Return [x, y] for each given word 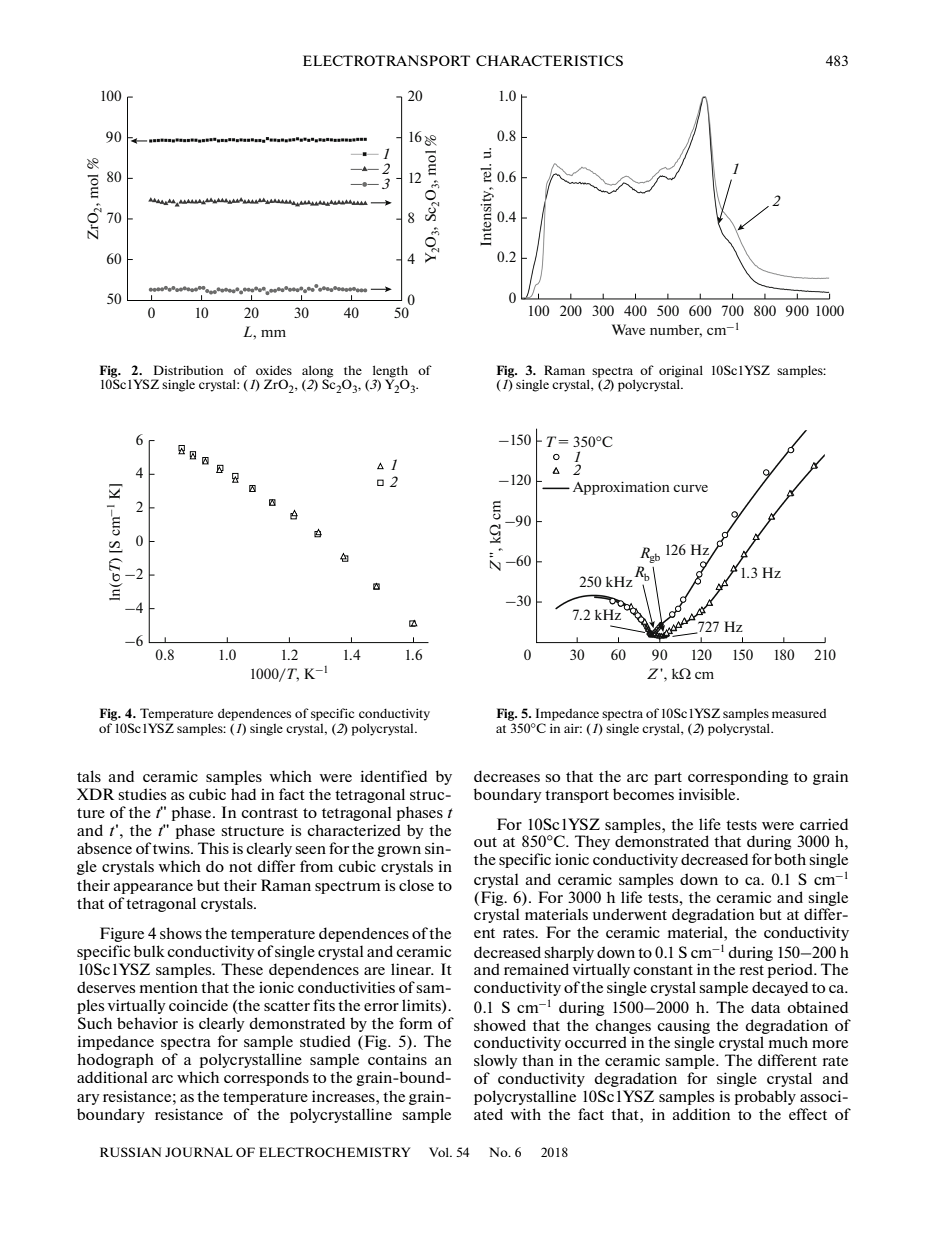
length [390, 372]
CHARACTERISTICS [549, 60]
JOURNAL [199, 1152]
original [681, 372]
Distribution [188, 370]
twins [172, 848]
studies [142, 794]
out [485, 842]
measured [799, 713]
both [790, 859]
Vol [440, 1152]
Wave [628, 329]
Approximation [621, 488]
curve [690, 488]
